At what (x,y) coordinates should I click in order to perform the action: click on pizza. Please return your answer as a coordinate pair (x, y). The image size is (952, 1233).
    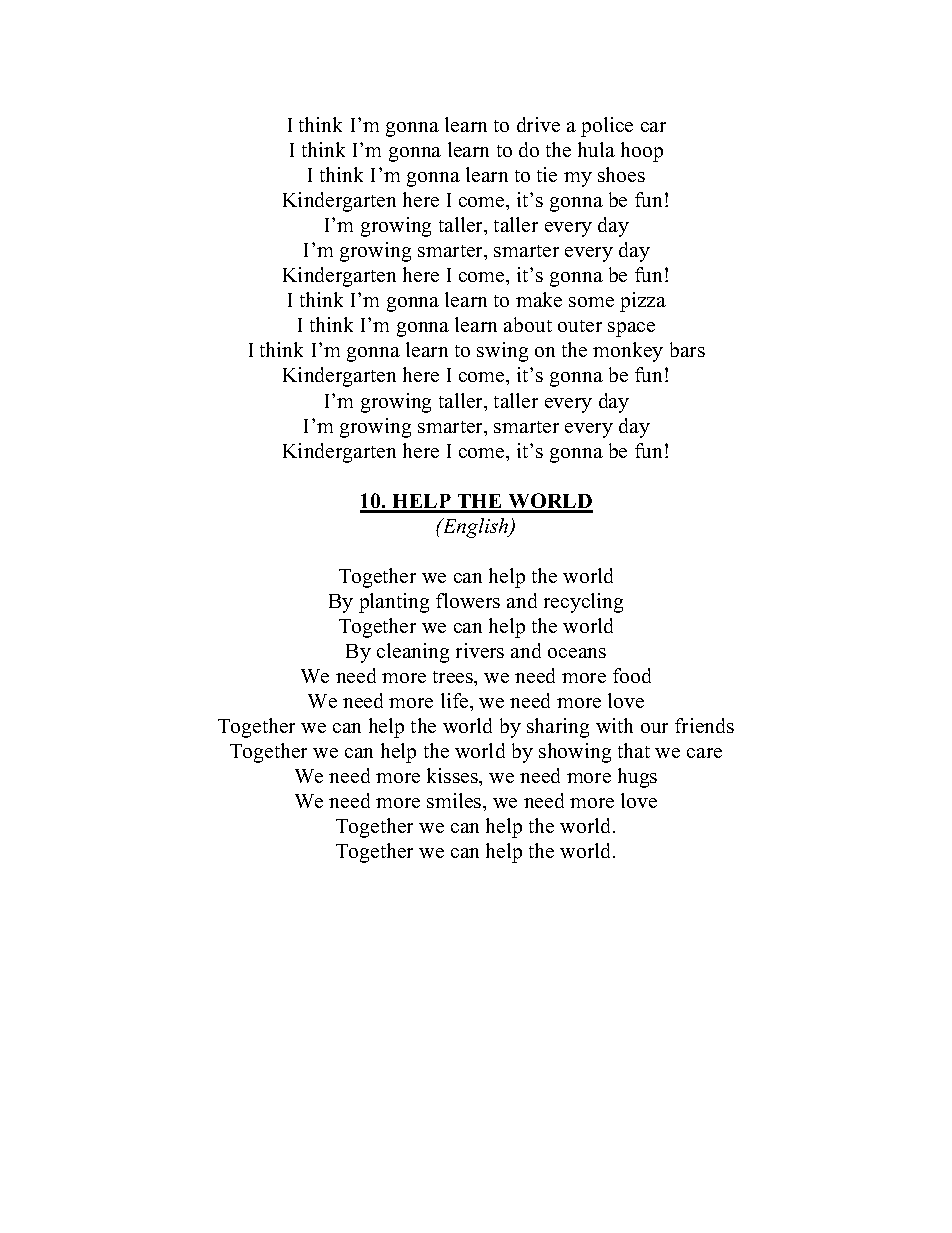
    Looking at the image, I should click on (643, 302).
